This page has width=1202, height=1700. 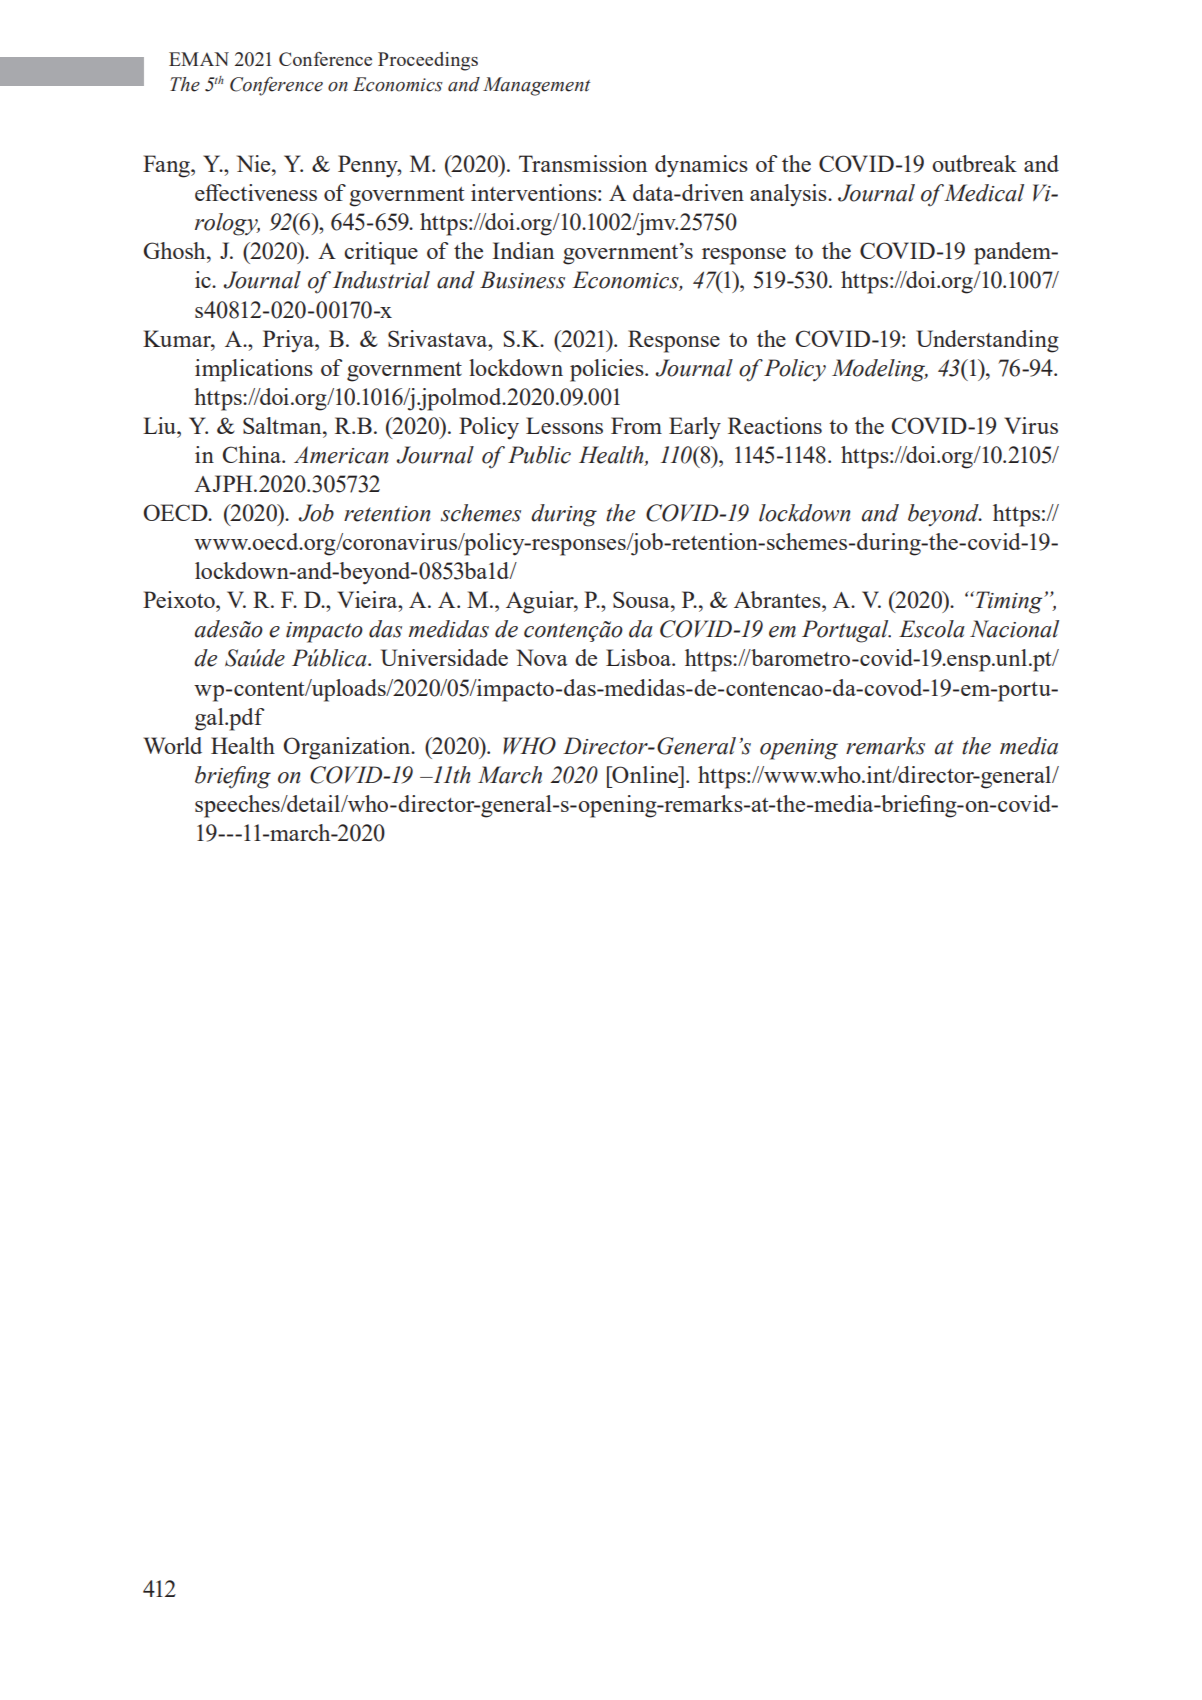 I want to click on Modeling, so click(x=880, y=370).
